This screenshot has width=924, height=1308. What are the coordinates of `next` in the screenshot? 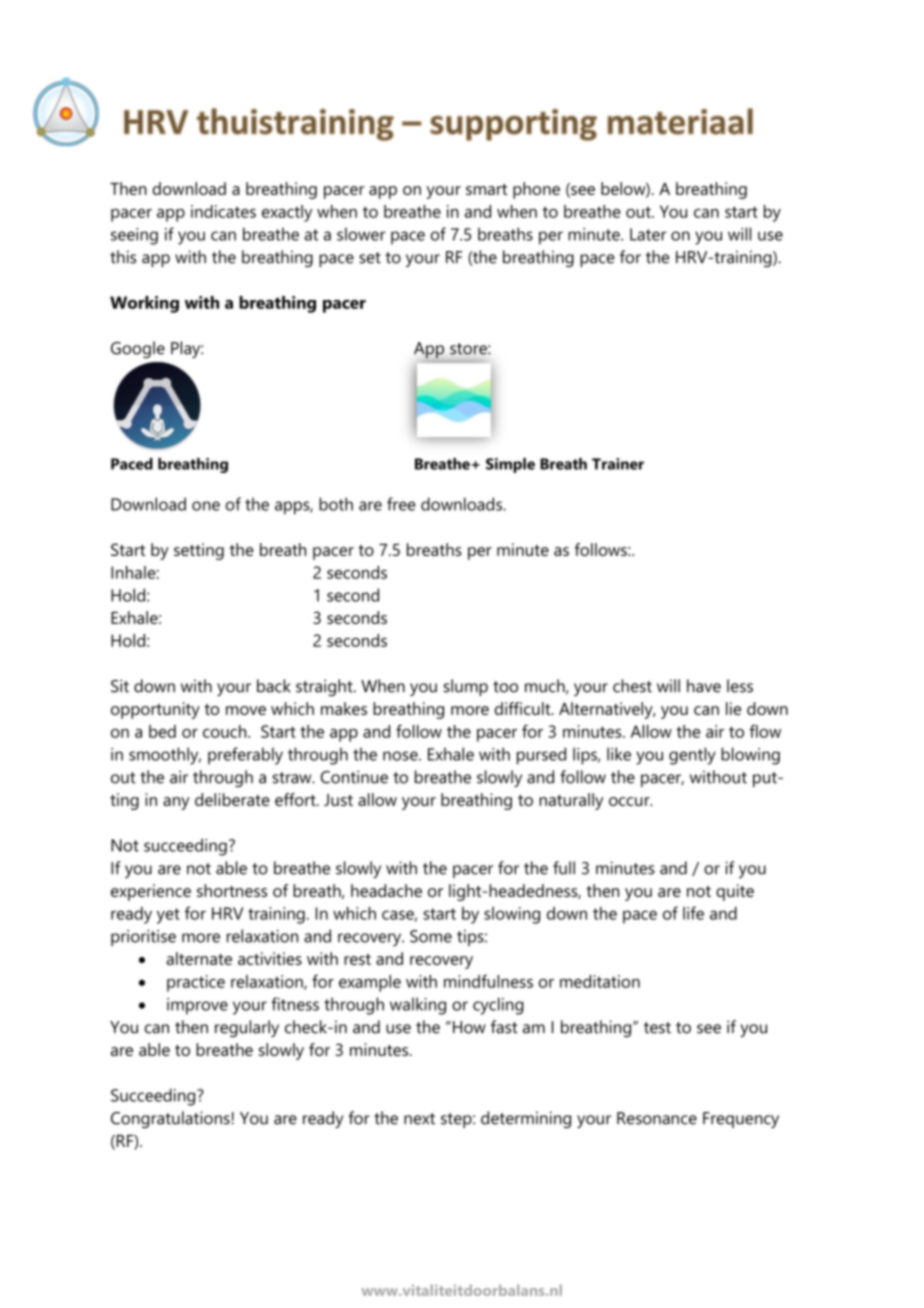 It's located at (419, 1119).
